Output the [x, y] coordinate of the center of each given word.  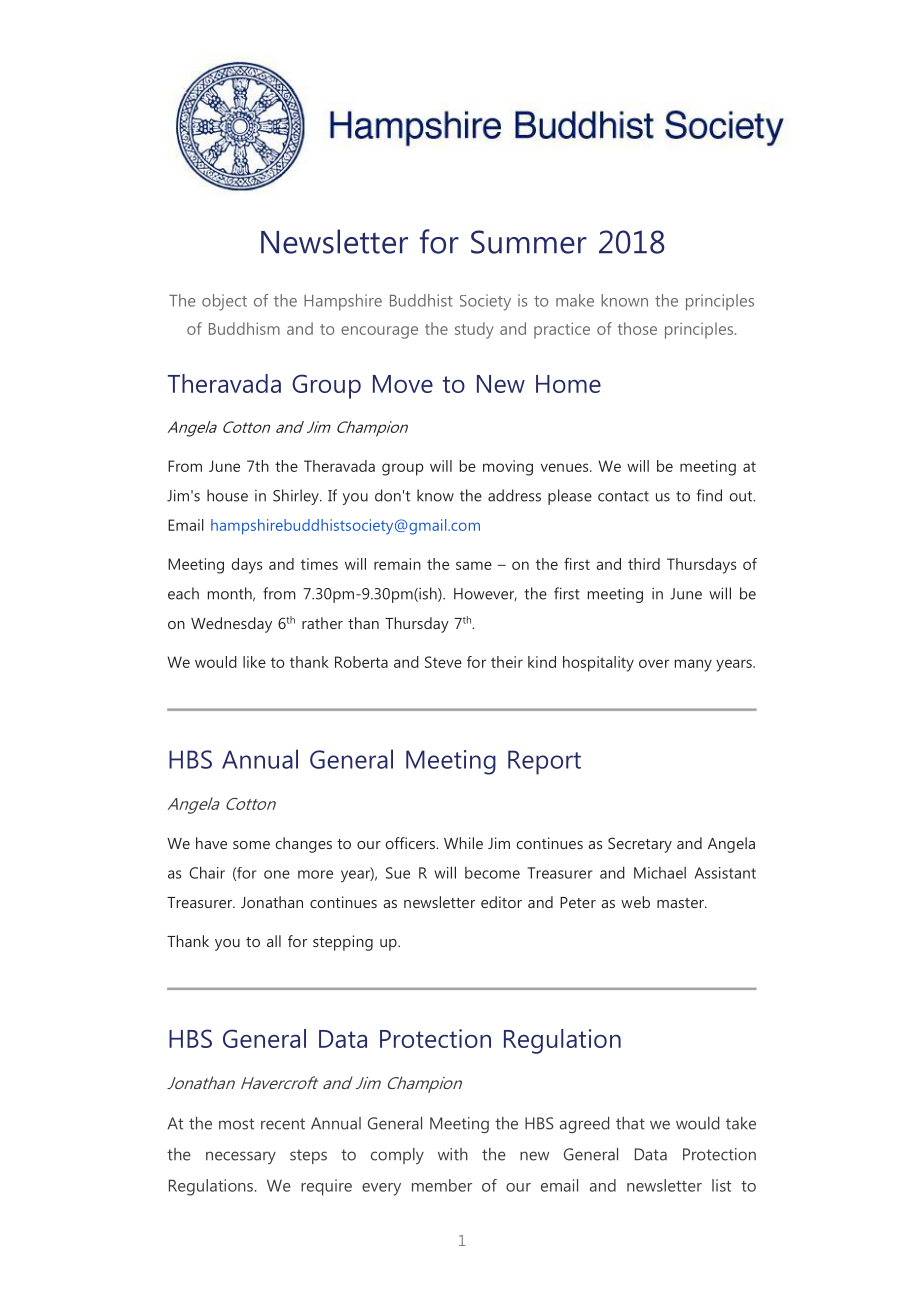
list [721, 1185]
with [453, 1154]
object [224, 302]
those [637, 328]
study [474, 330]
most [236, 1124]
